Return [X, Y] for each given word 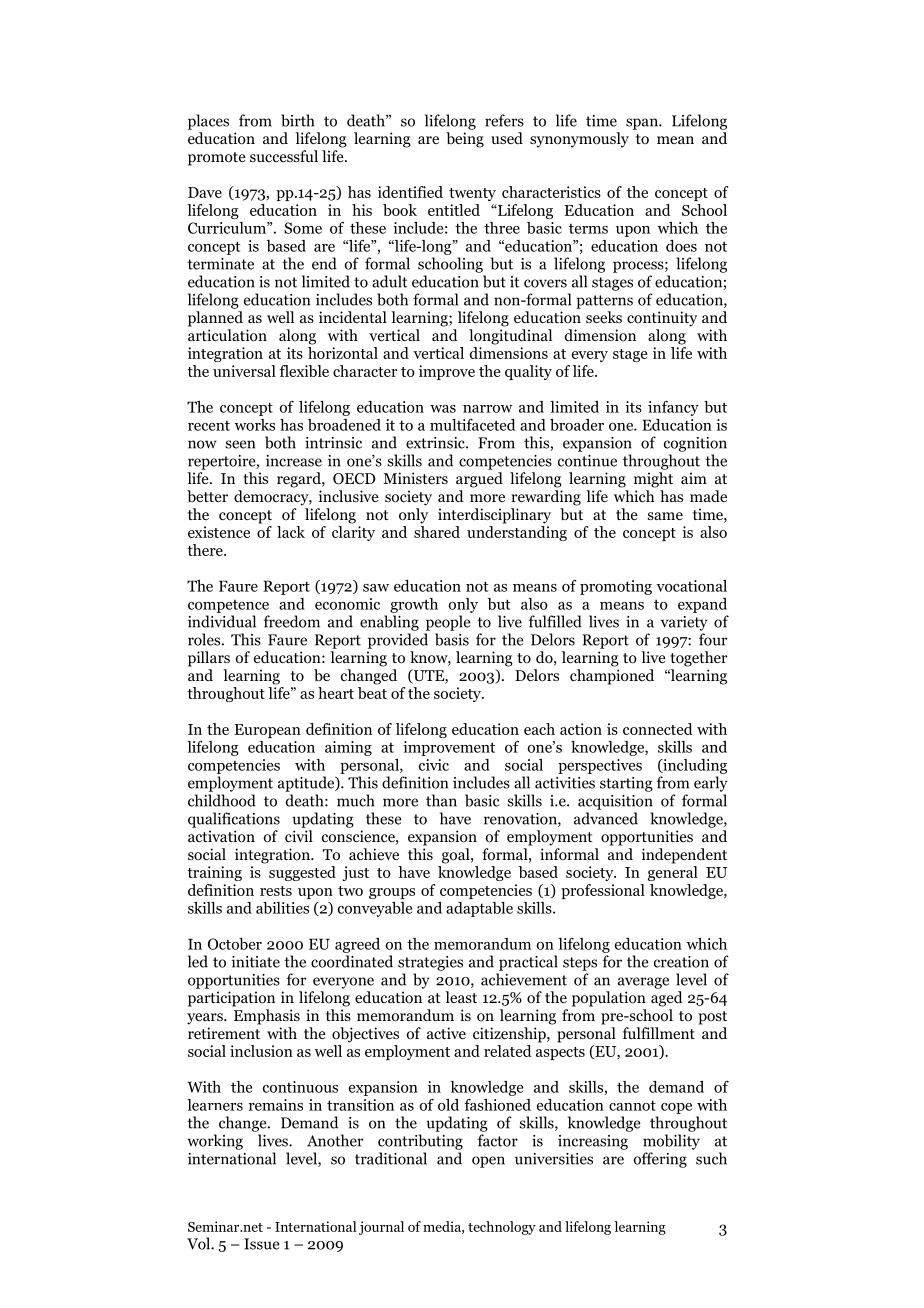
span [643, 124]
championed [612, 677]
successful [284, 156]
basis [452, 639]
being [465, 140]
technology [502, 1228]
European [267, 731]
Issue [261, 1244]
